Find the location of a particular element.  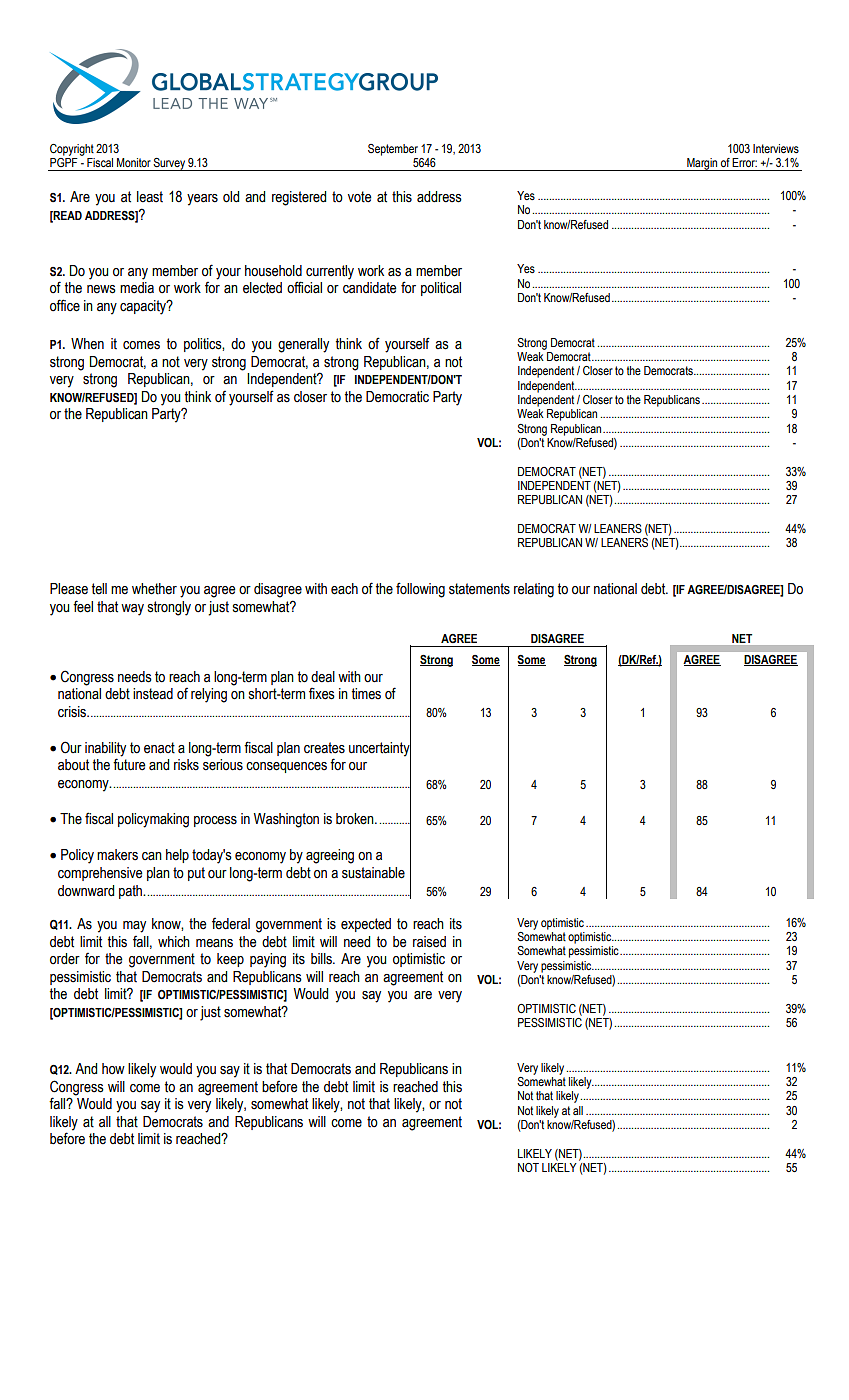

raised is located at coordinates (429, 942).
